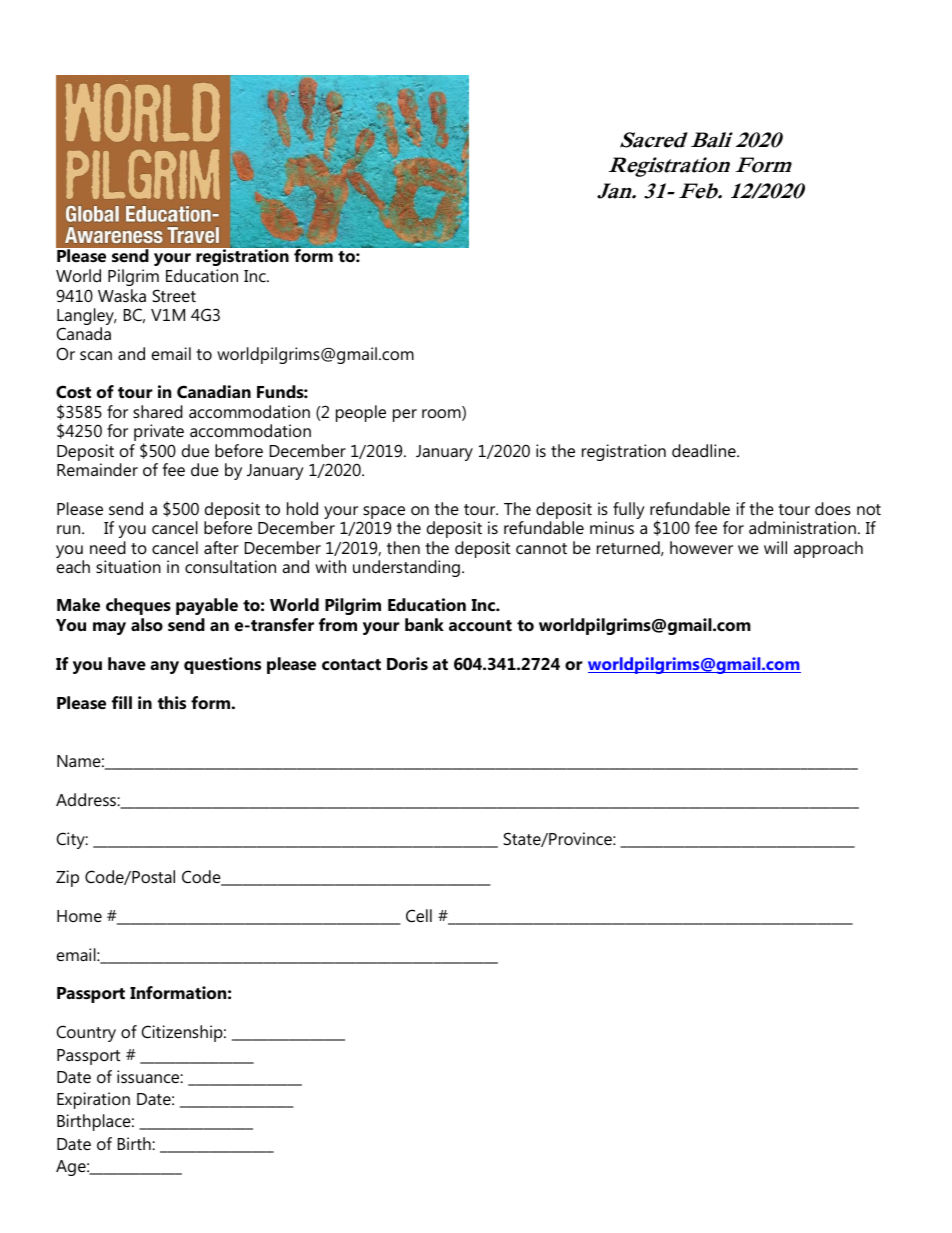 The height and width of the screenshot is (1233, 952). I want to click on will, so click(775, 547).
